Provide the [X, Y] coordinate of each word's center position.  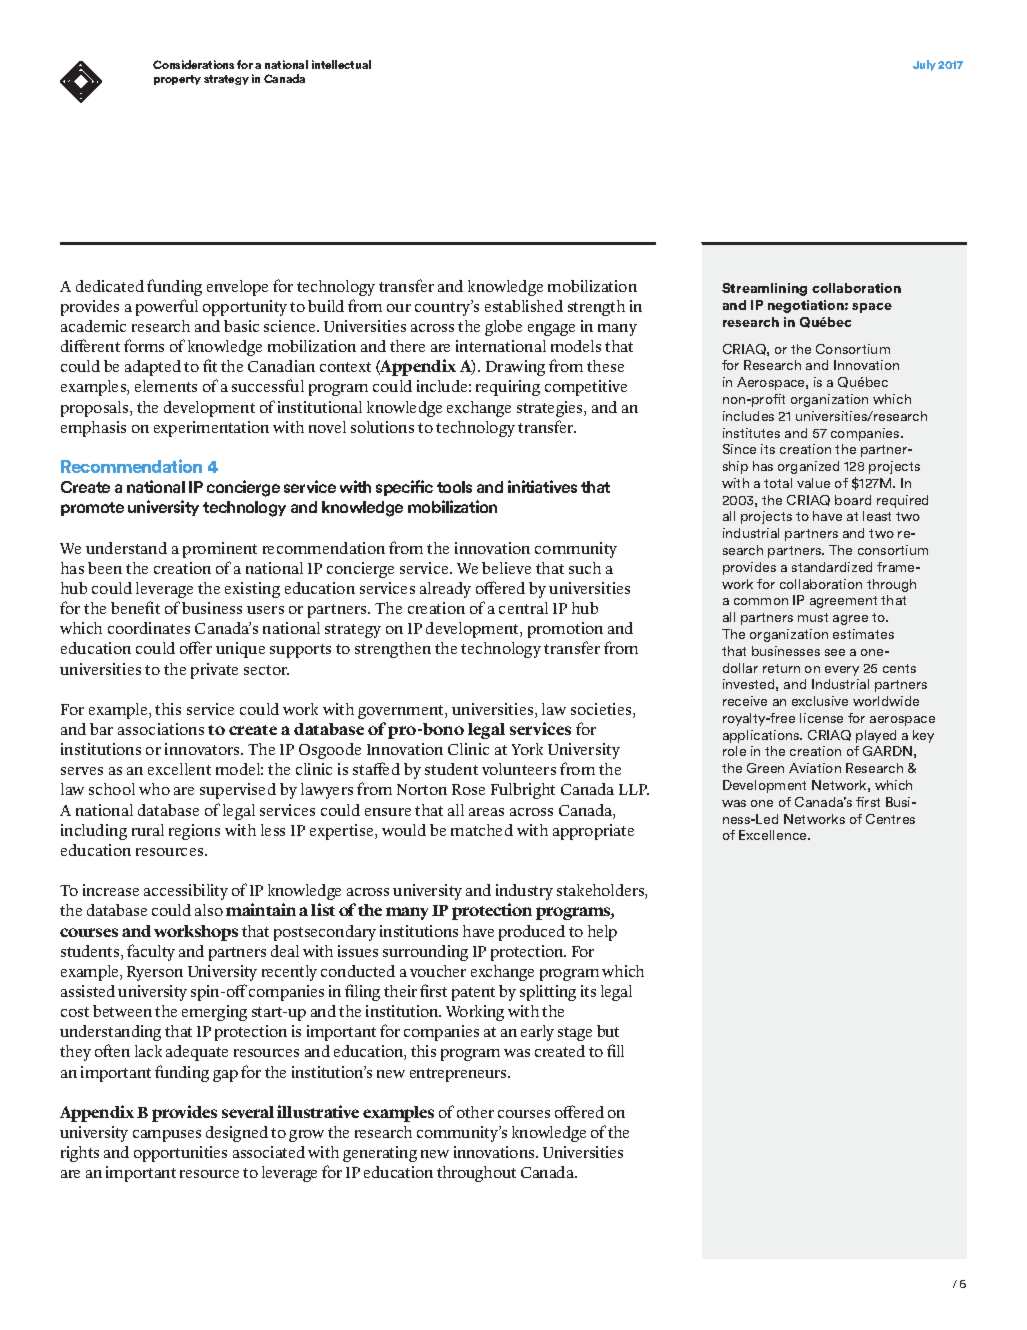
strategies [551, 409]
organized [808, 467]
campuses [167, 1136]
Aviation [815, 768]
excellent [179, 769]
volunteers [519, 769]
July [924, 65]
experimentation [211, 429]
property [177, 80]
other [475, 1112]
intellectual [341, 64]
